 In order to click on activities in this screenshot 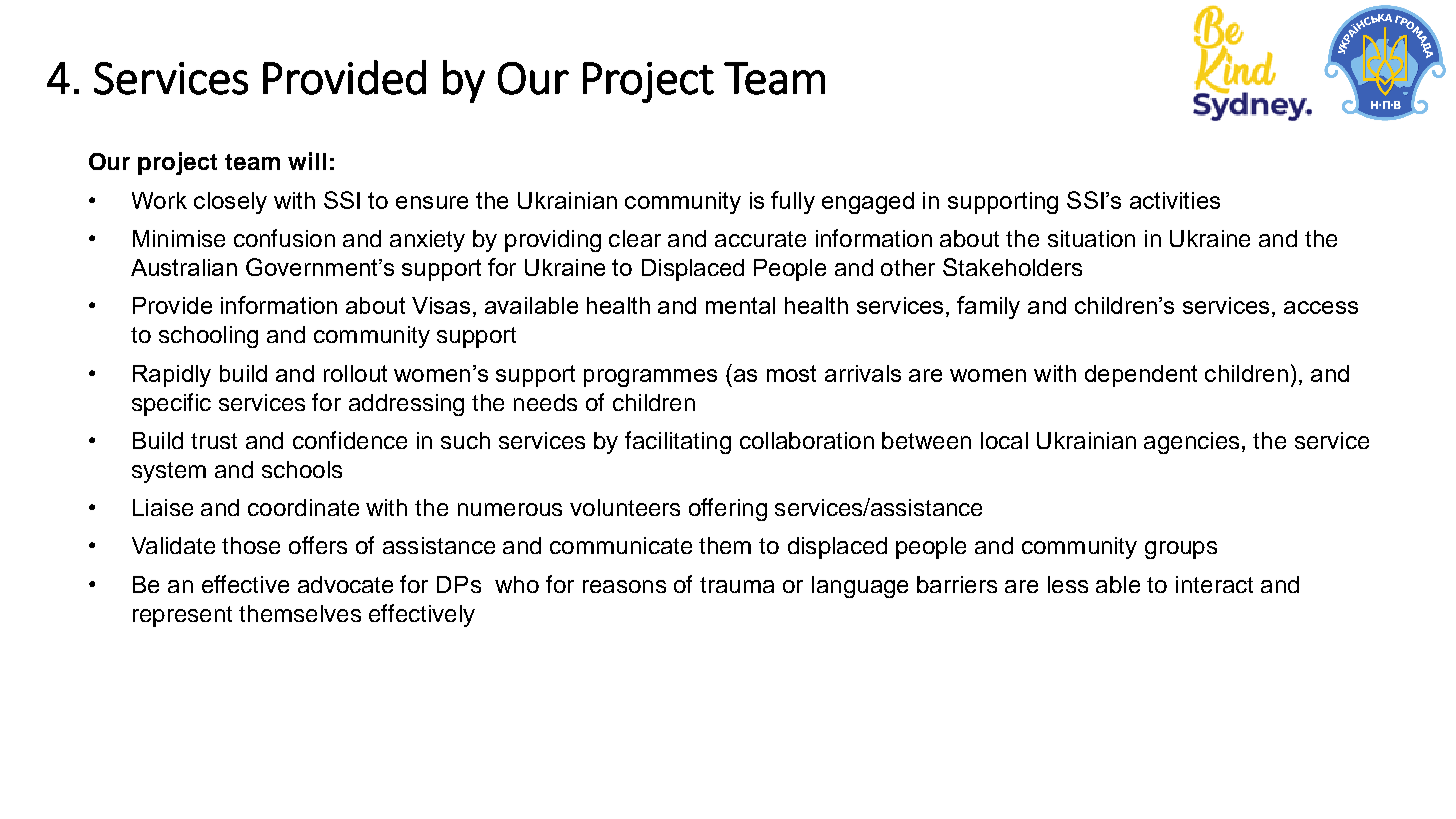, I will do `click(1175, 200)`.
